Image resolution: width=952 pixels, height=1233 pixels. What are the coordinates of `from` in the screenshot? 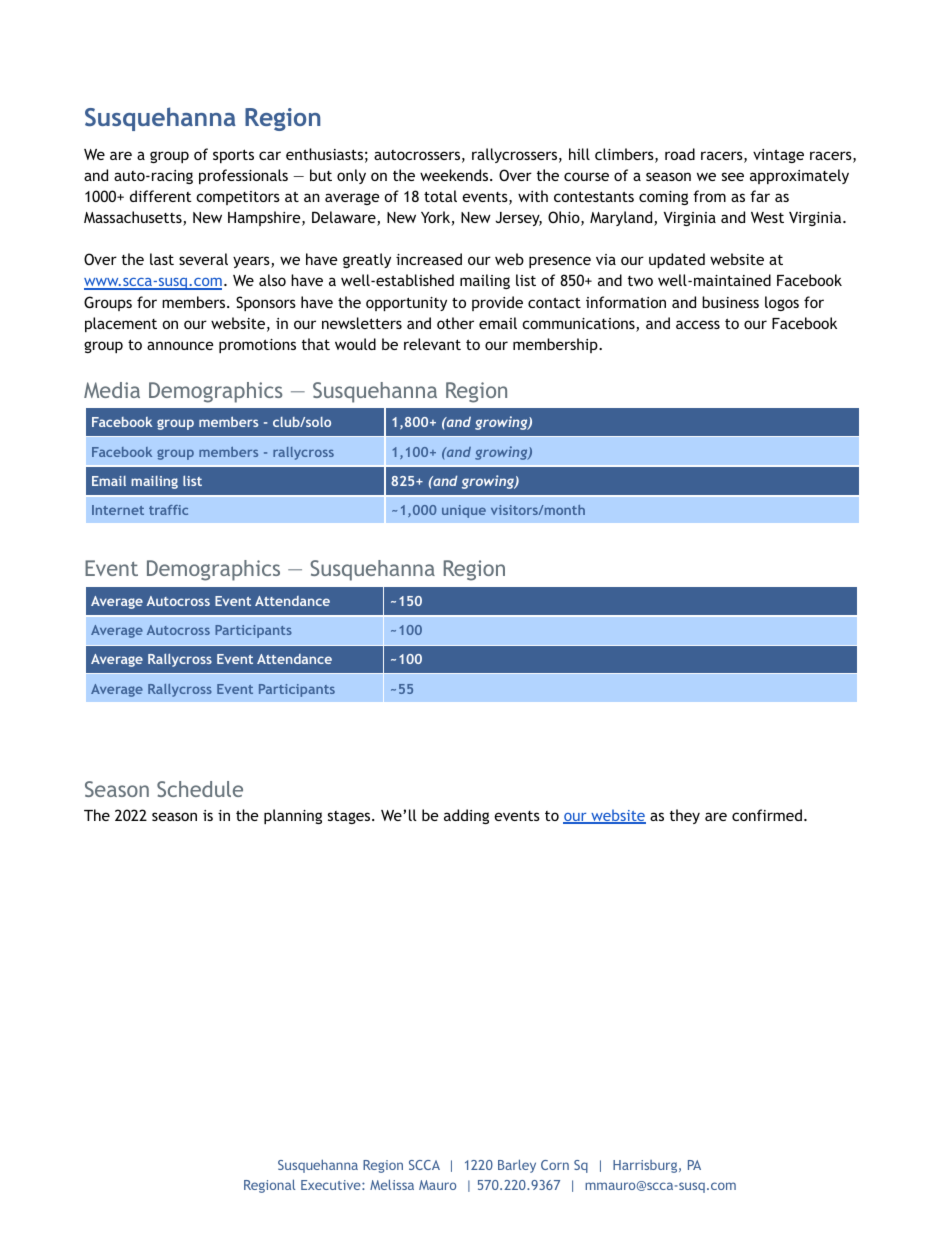 It's located at (709, 196).
